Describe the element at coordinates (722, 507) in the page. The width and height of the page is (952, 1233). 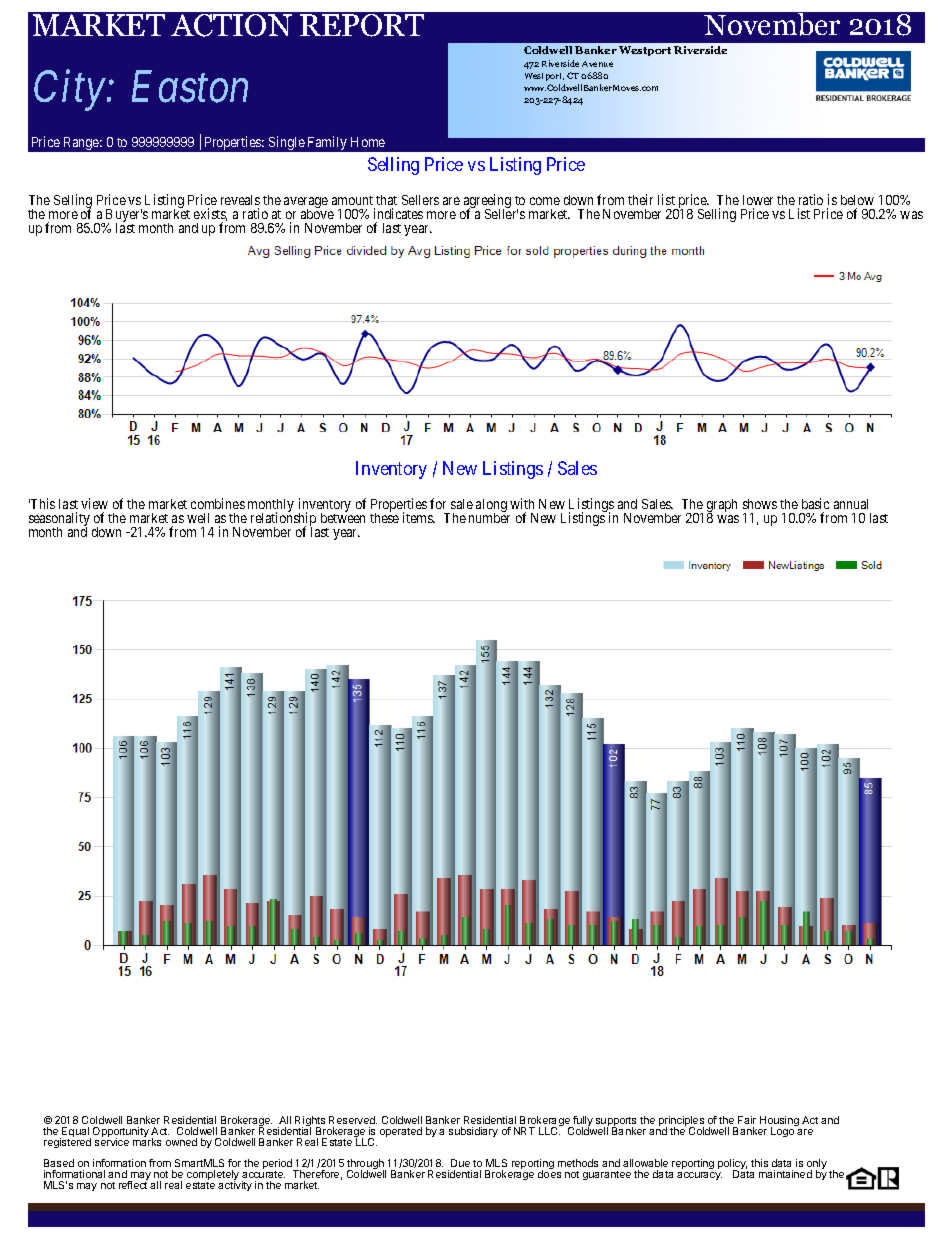
I see `graph` at that location.
